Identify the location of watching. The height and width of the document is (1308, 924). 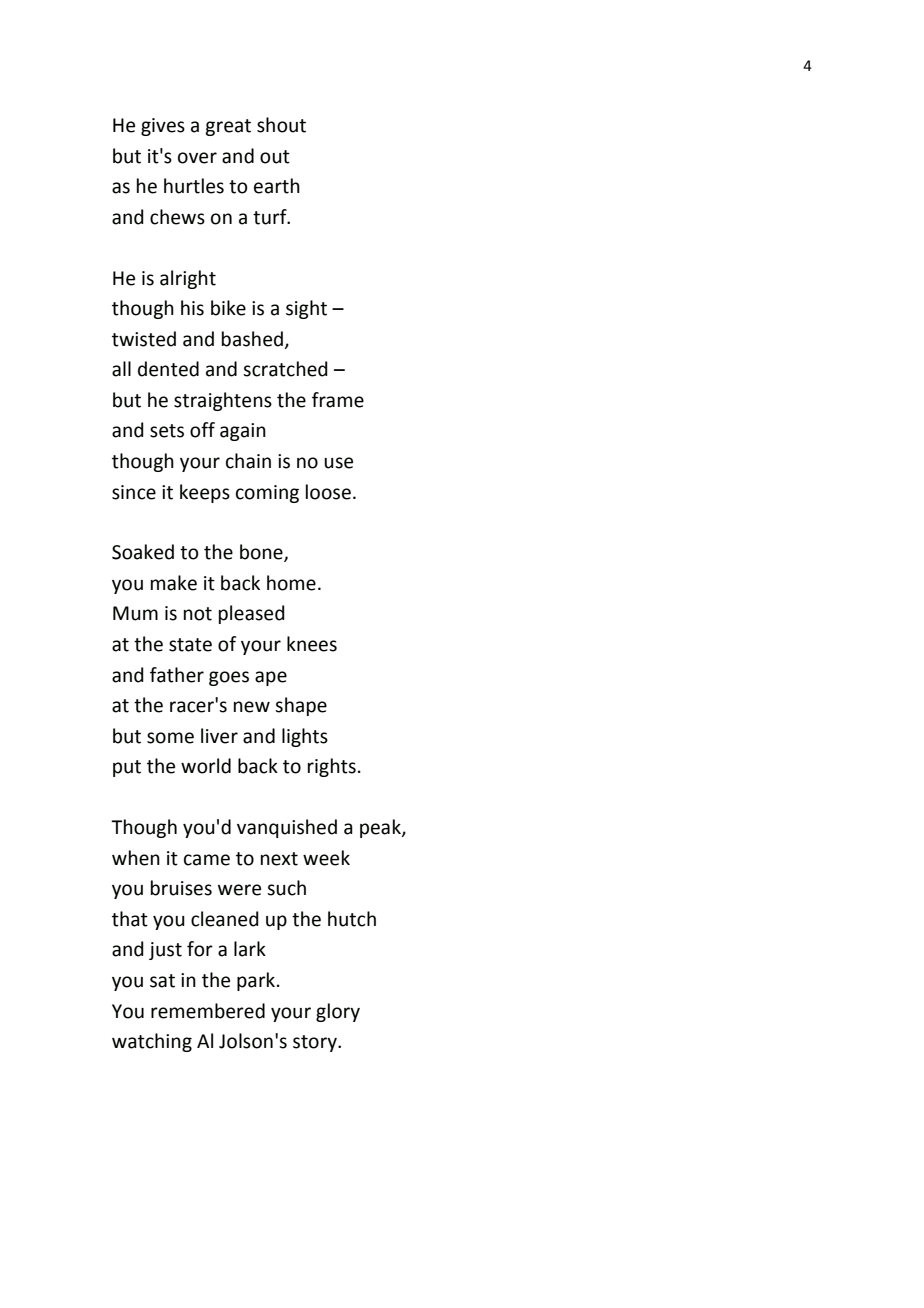
(152, 1042).
